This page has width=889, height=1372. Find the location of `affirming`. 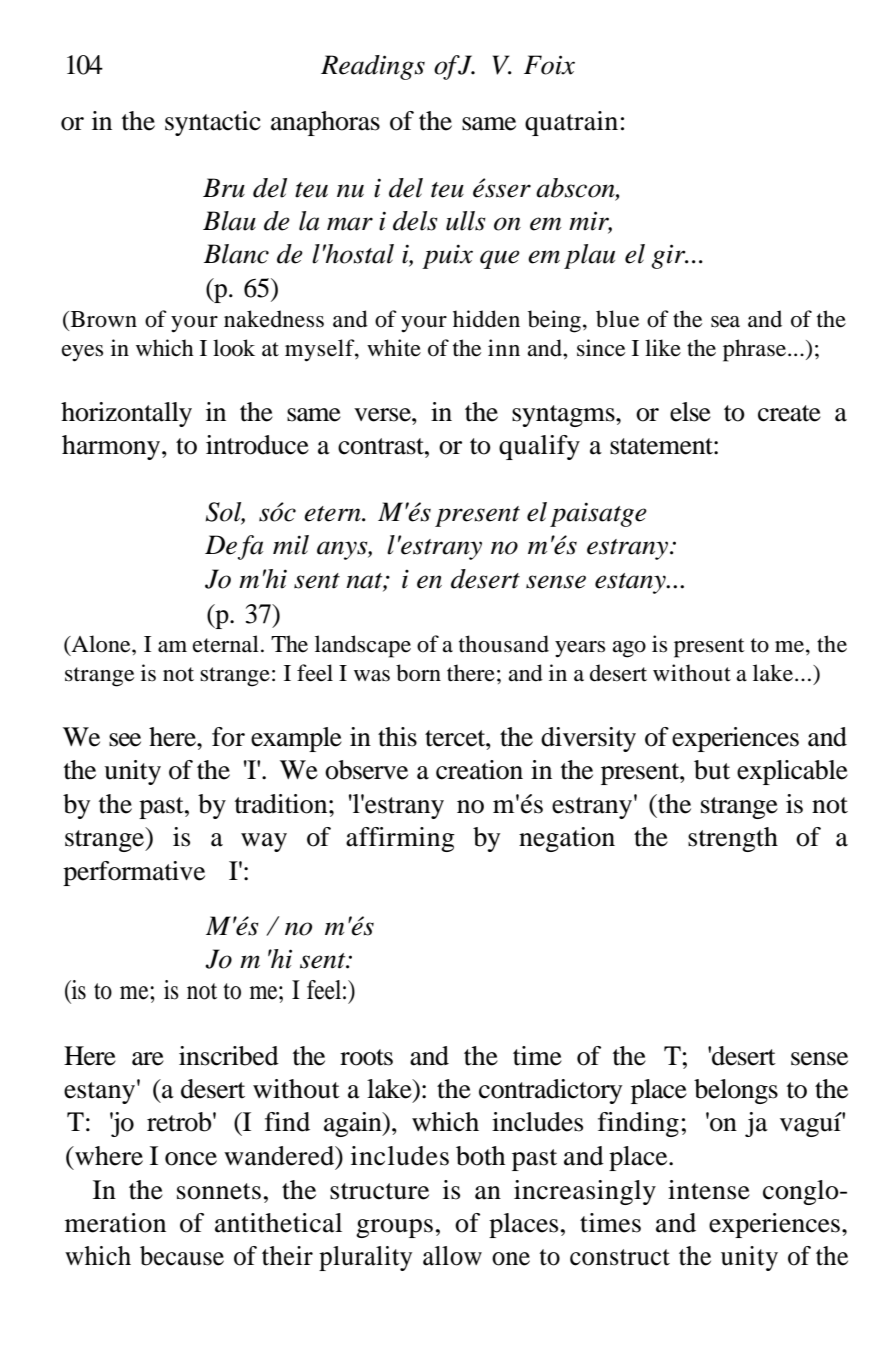

affirming is located at coordinates (400, 839).
